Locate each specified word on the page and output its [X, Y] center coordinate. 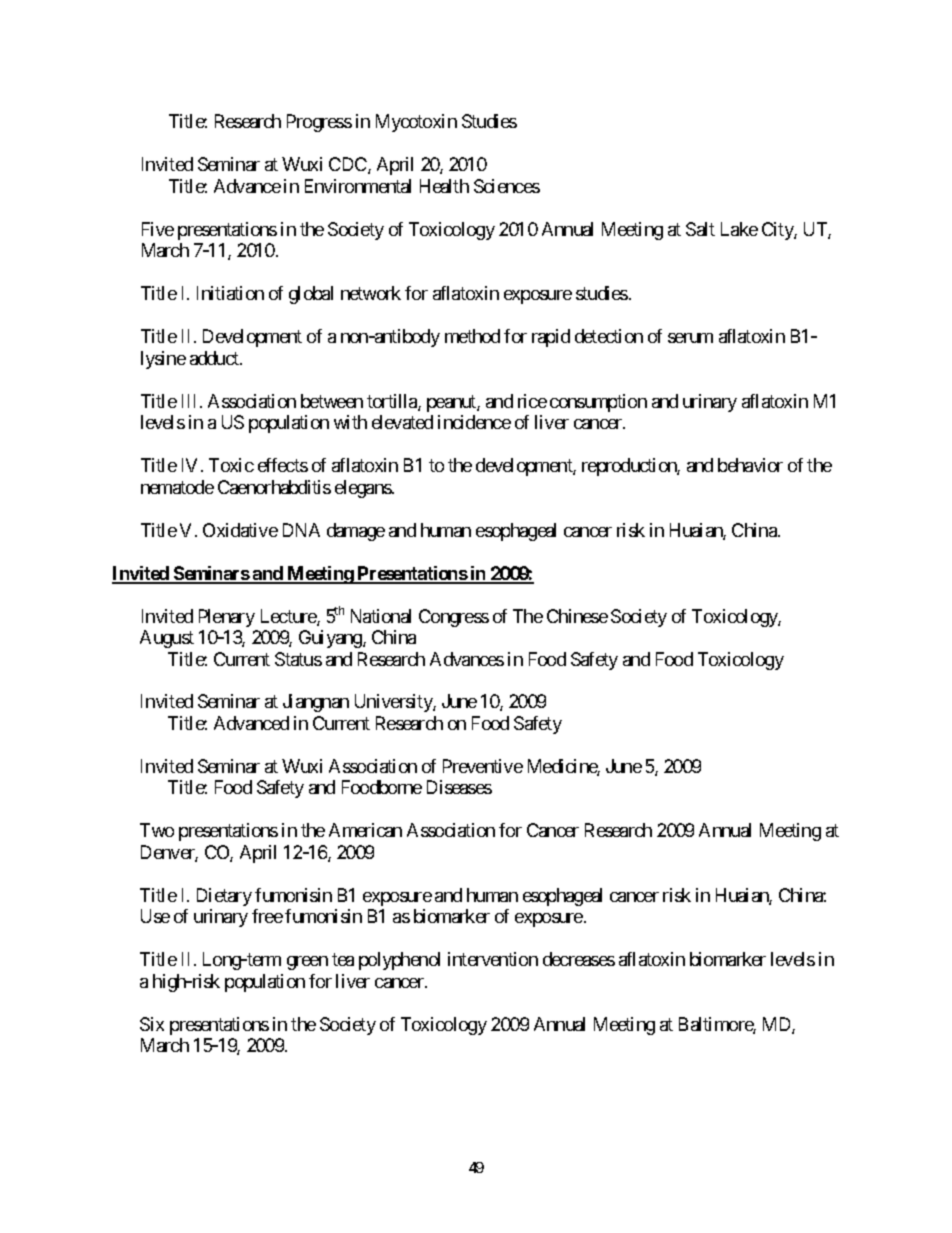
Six [152, 1024]
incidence [474, 422]
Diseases [459, 787]
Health [444, 186]
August [167, 639]
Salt [700, 229]
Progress [319, 123]
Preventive [483, 766]
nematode [177, 487]
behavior [750, 465]
